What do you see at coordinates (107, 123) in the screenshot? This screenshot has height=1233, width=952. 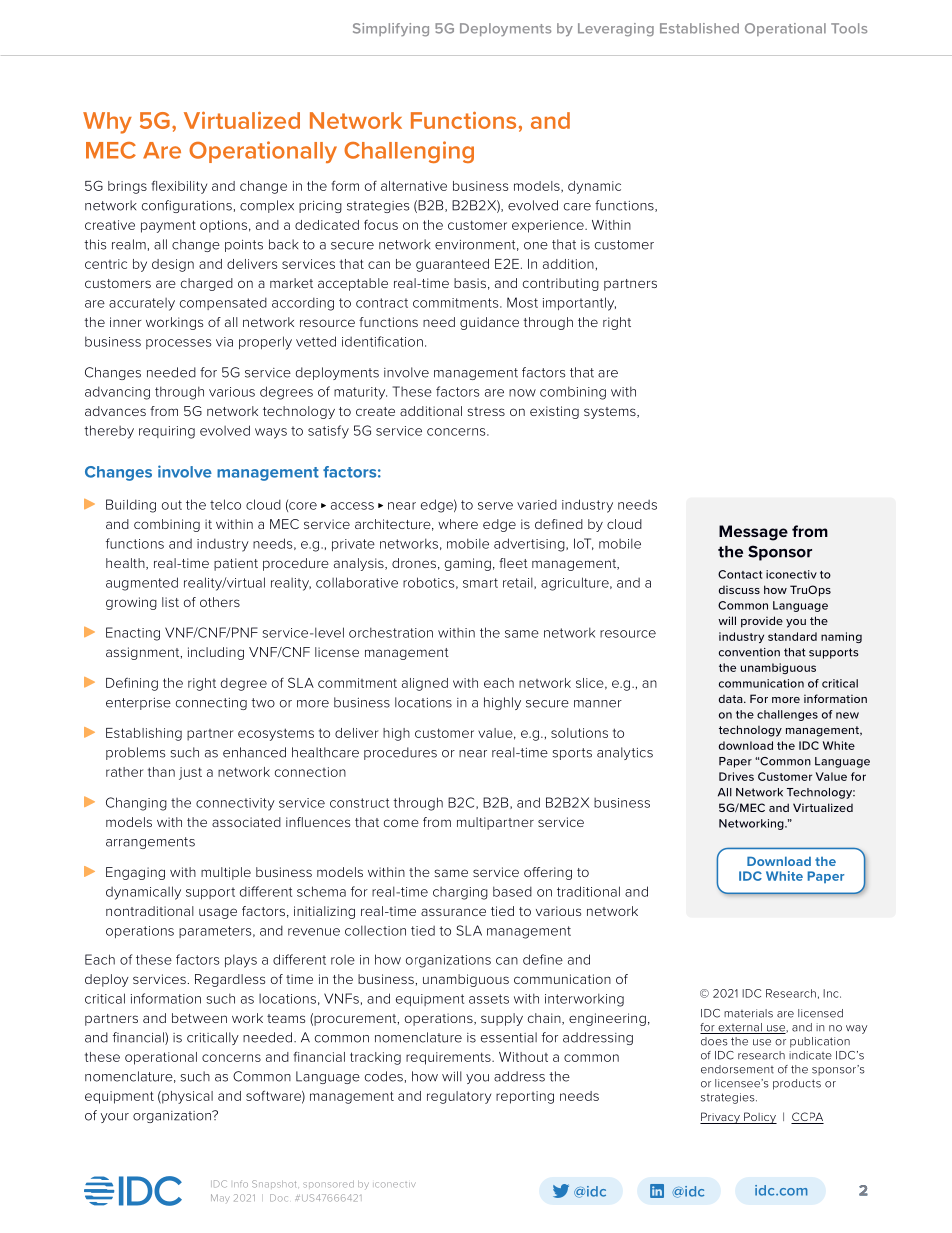 I see `Why` at bounding box center [107, 123].
